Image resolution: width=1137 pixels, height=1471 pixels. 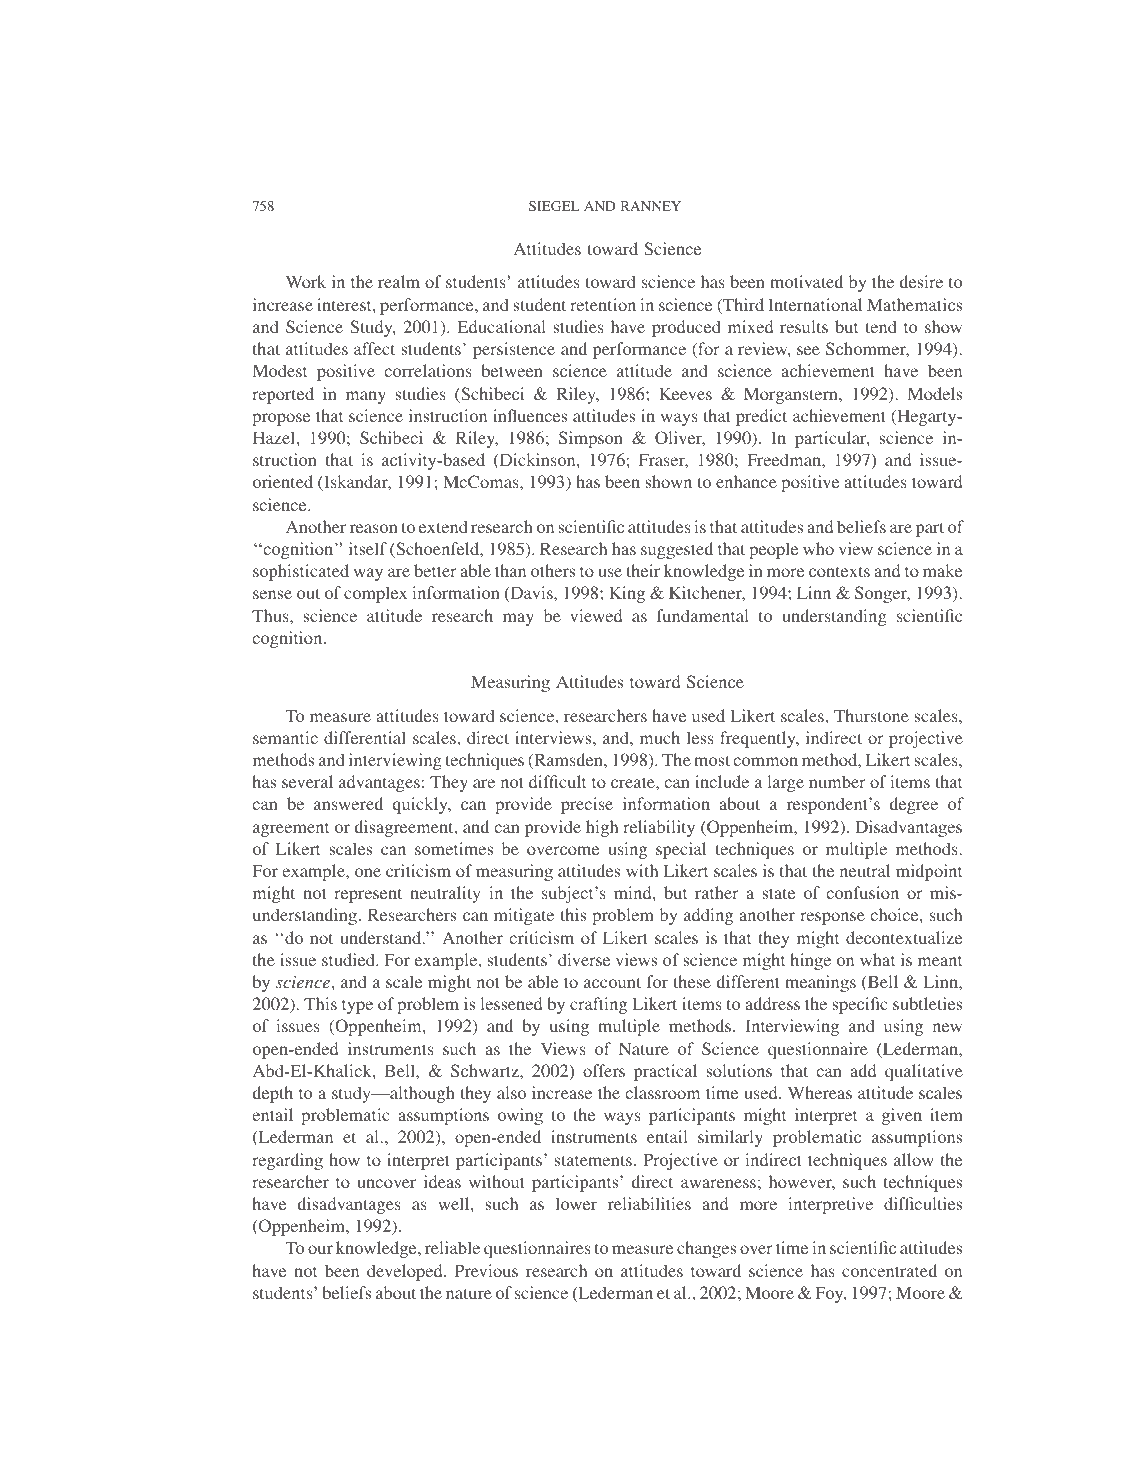 What do you see at coordinates (554, 206) in the document?
I see `SIEGEL` at bounding box center [554, 206].
